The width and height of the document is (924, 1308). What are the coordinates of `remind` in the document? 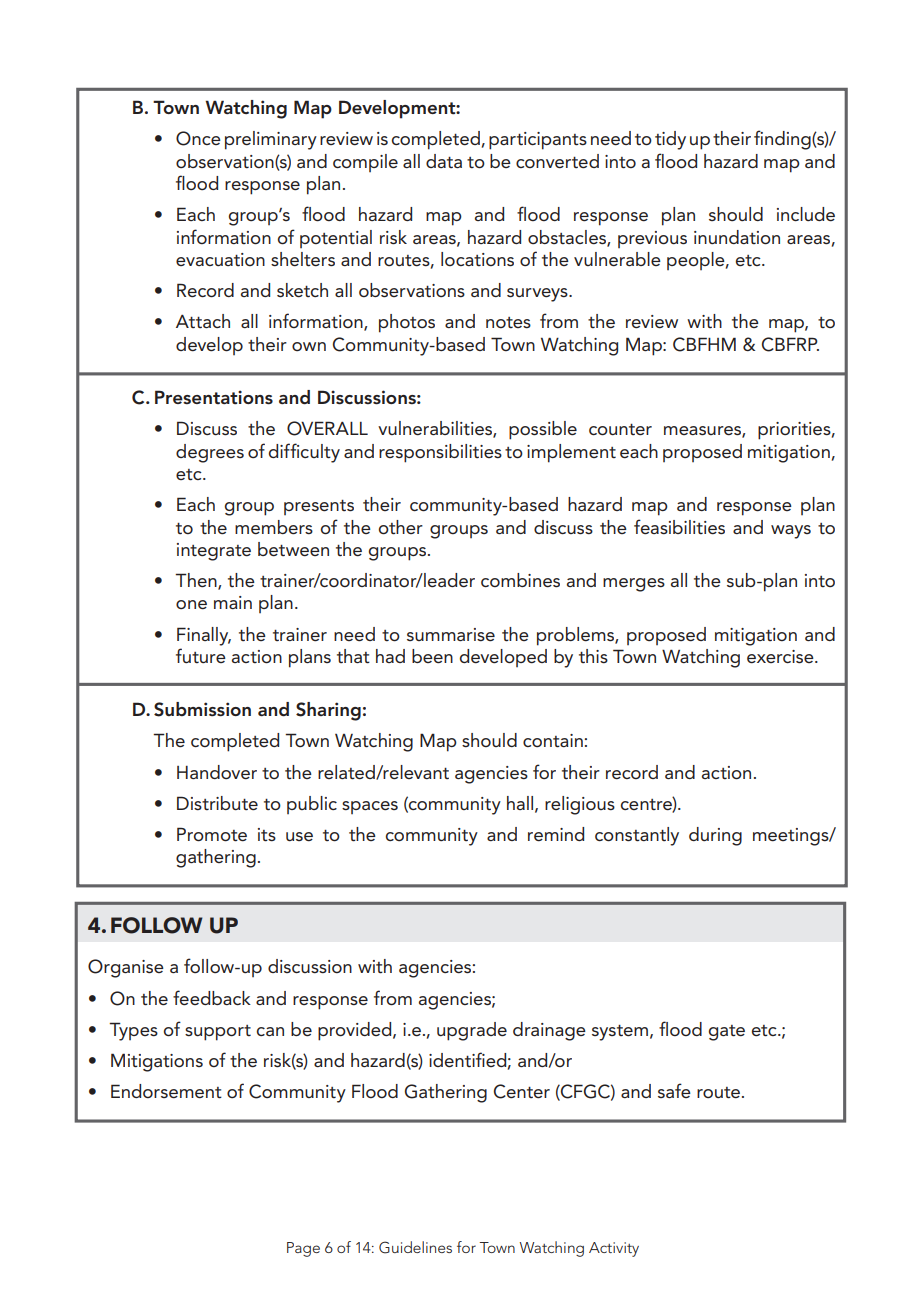 It's located at (556, 834).
